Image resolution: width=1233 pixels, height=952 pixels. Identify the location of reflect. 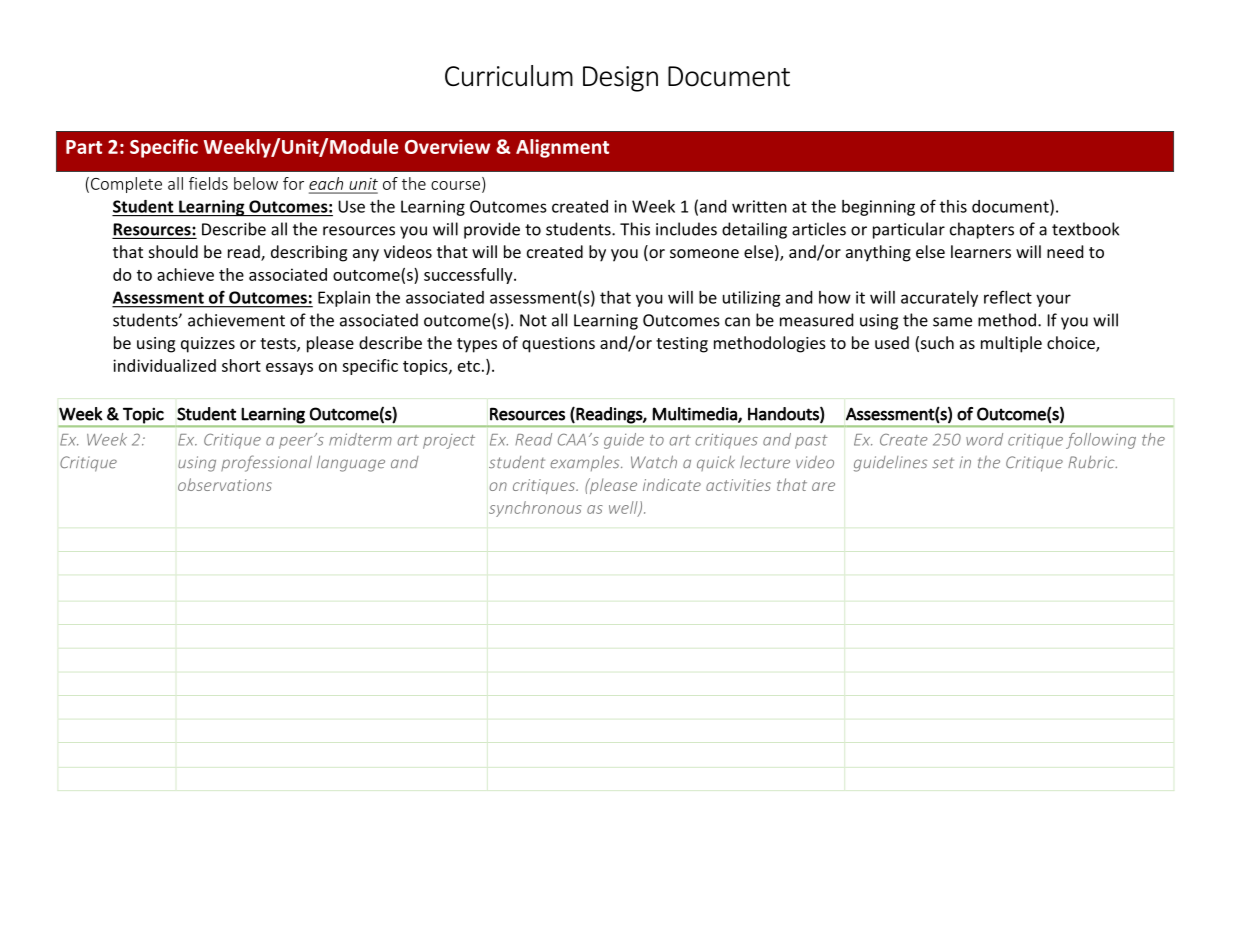
(1008, 297).
